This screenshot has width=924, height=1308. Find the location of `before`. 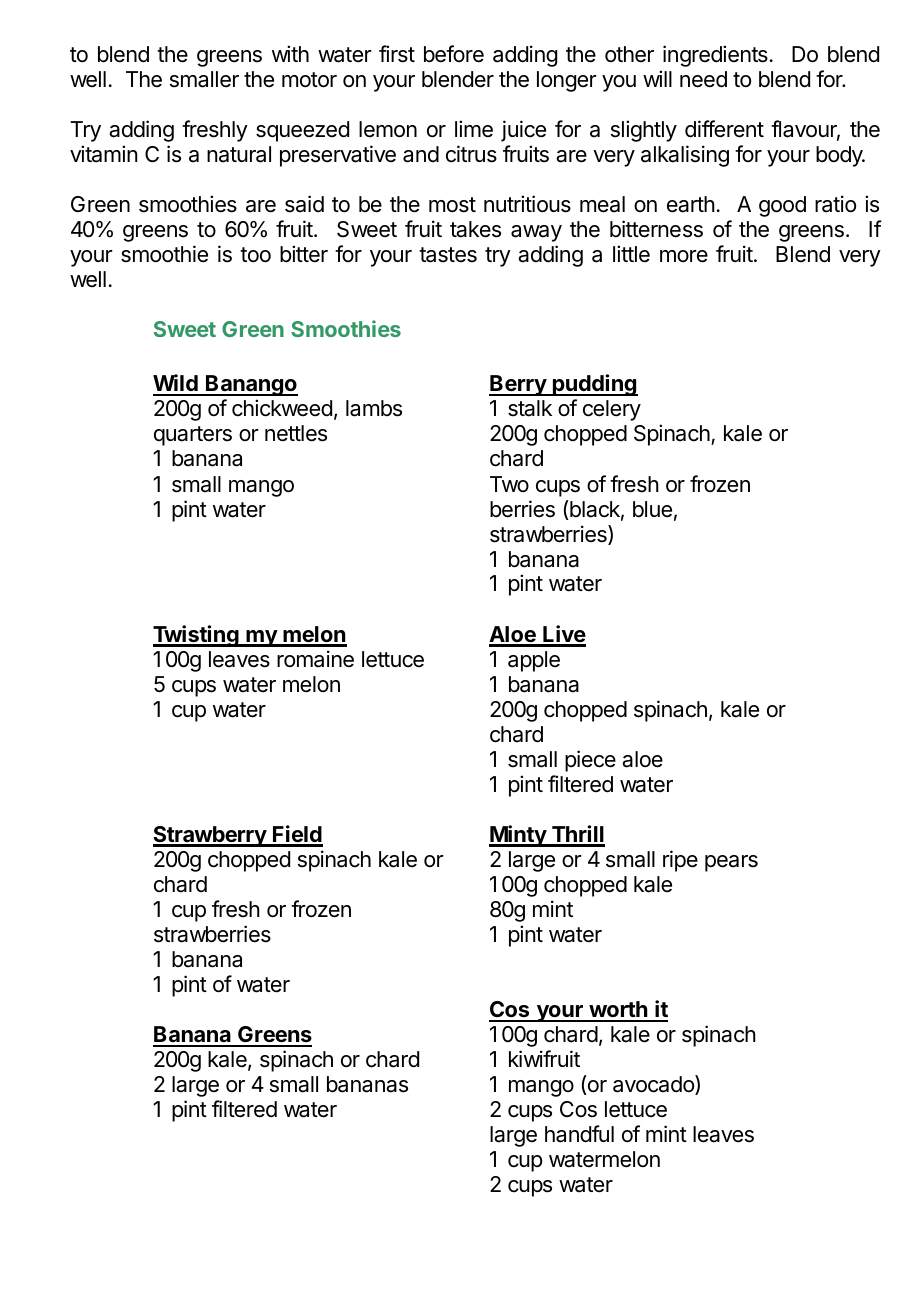

before is located at coordinates (454, 54).
